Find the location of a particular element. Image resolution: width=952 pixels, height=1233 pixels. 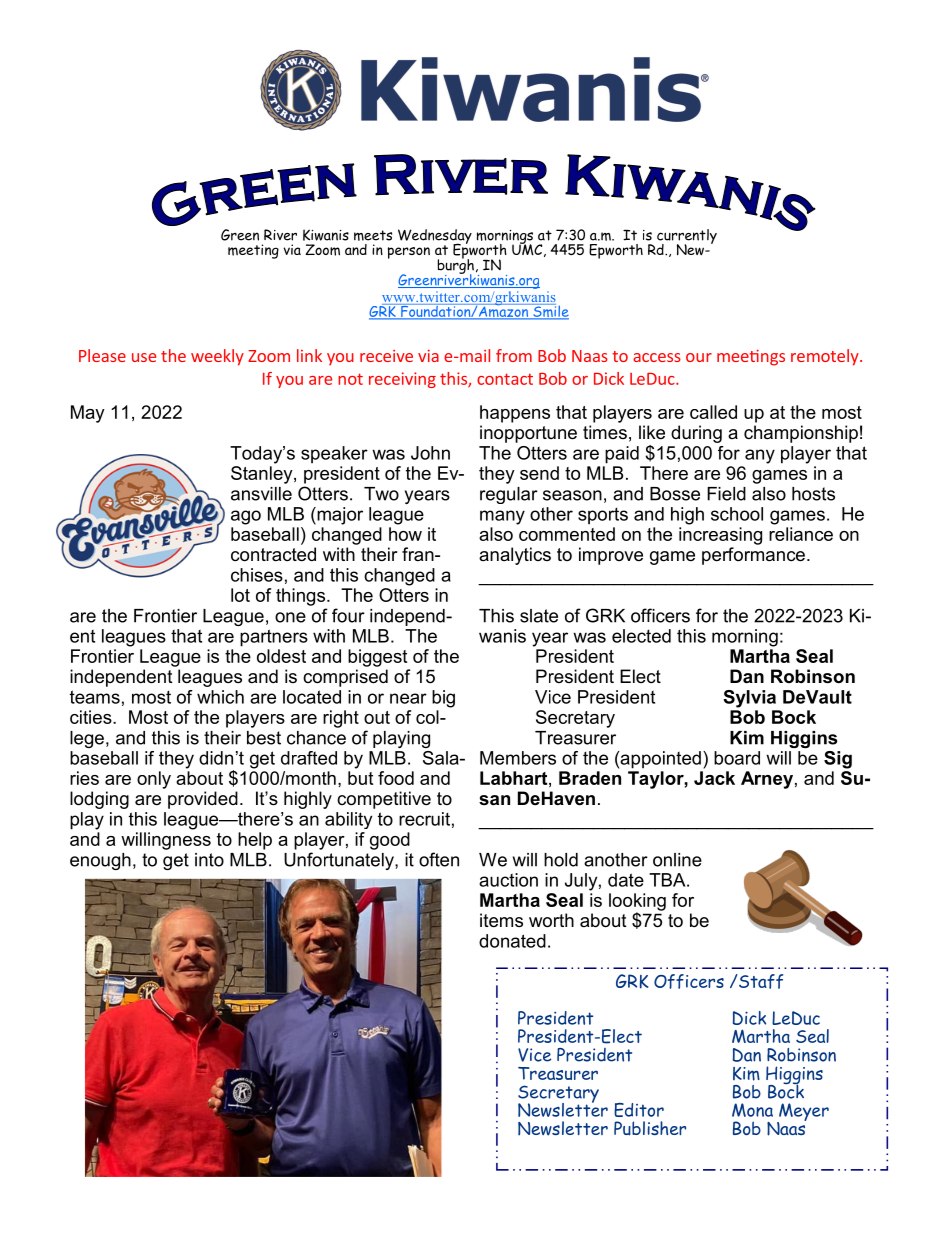

use is located at coordinates (144, 357).
